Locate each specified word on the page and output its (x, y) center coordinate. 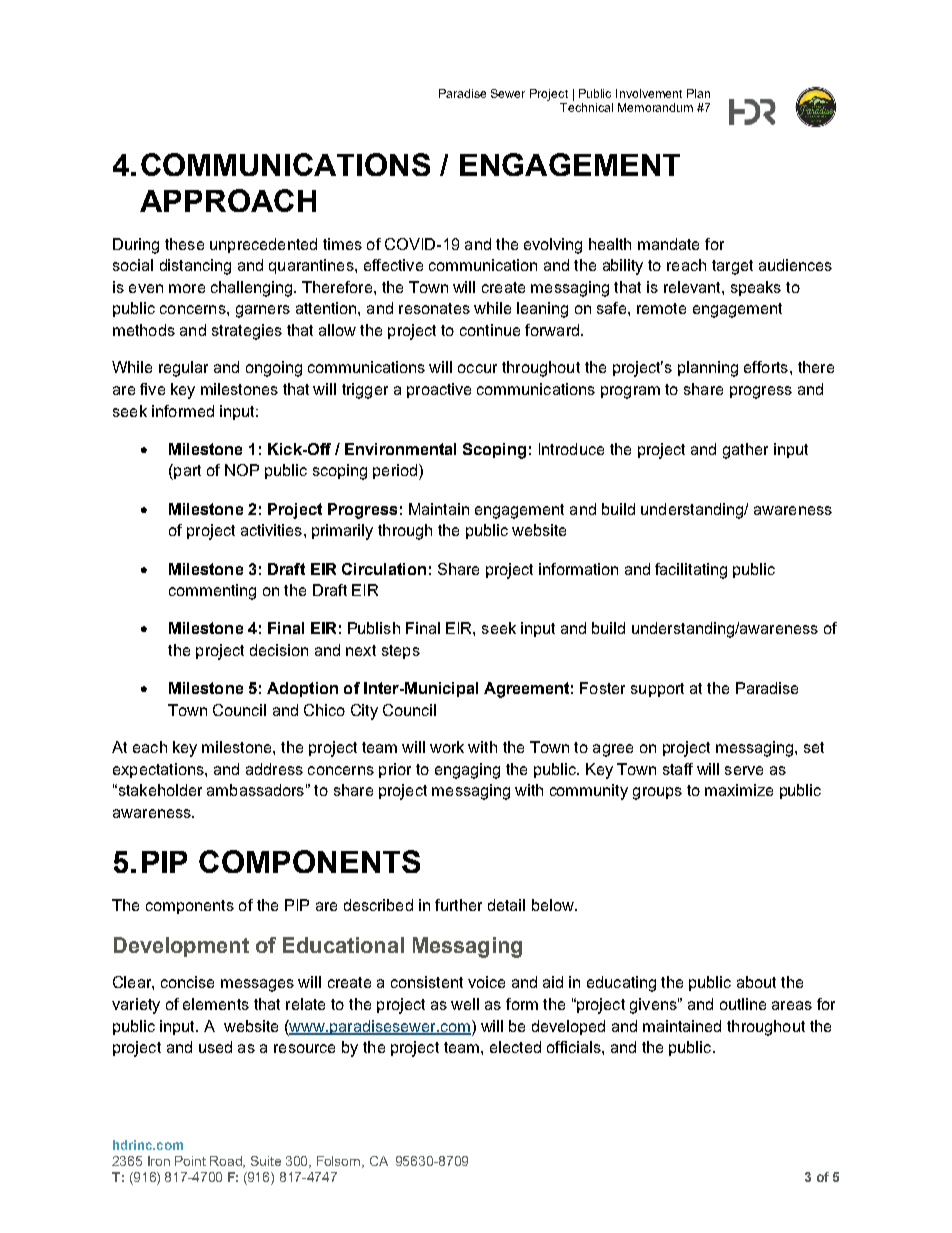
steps (401, 652)
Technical (586, 107)
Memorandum (655, 107)
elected (515, 1047)
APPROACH (228, 200)
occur (477, 368)
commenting (212, 592)
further (458, 905)
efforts (767, 367)
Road (227, 1162)
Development (181, 947)
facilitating (691, 571)
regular (183, 369)
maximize (739, 790)
